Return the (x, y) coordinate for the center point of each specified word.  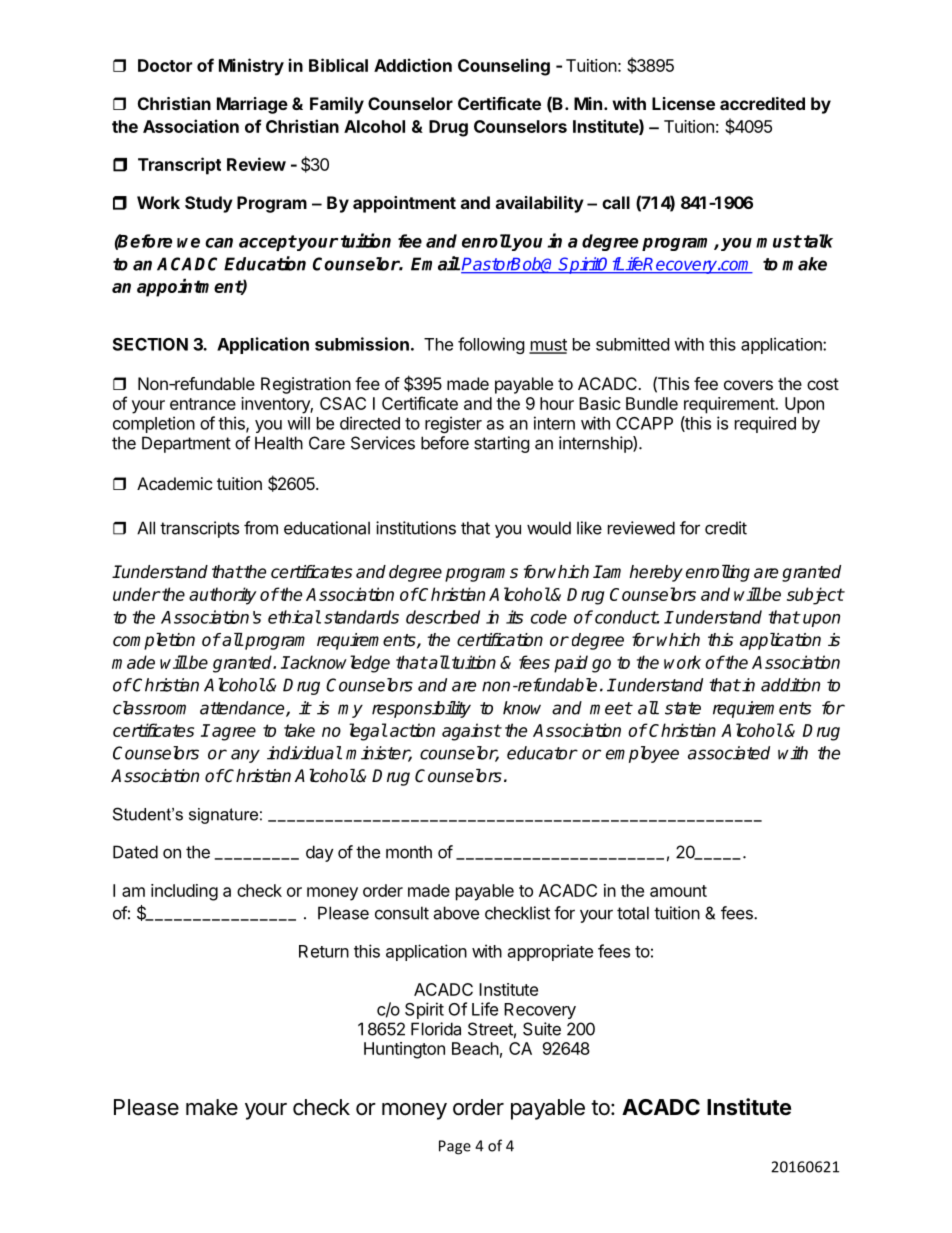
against (471, 732)
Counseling (504, 67)
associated (729, 753)
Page (455, 1147)
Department (186, 444)
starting (502, 444)
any (245, 756)
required (765, 424)
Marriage (252, 105)
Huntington (404, 1050)
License (683, 103)
